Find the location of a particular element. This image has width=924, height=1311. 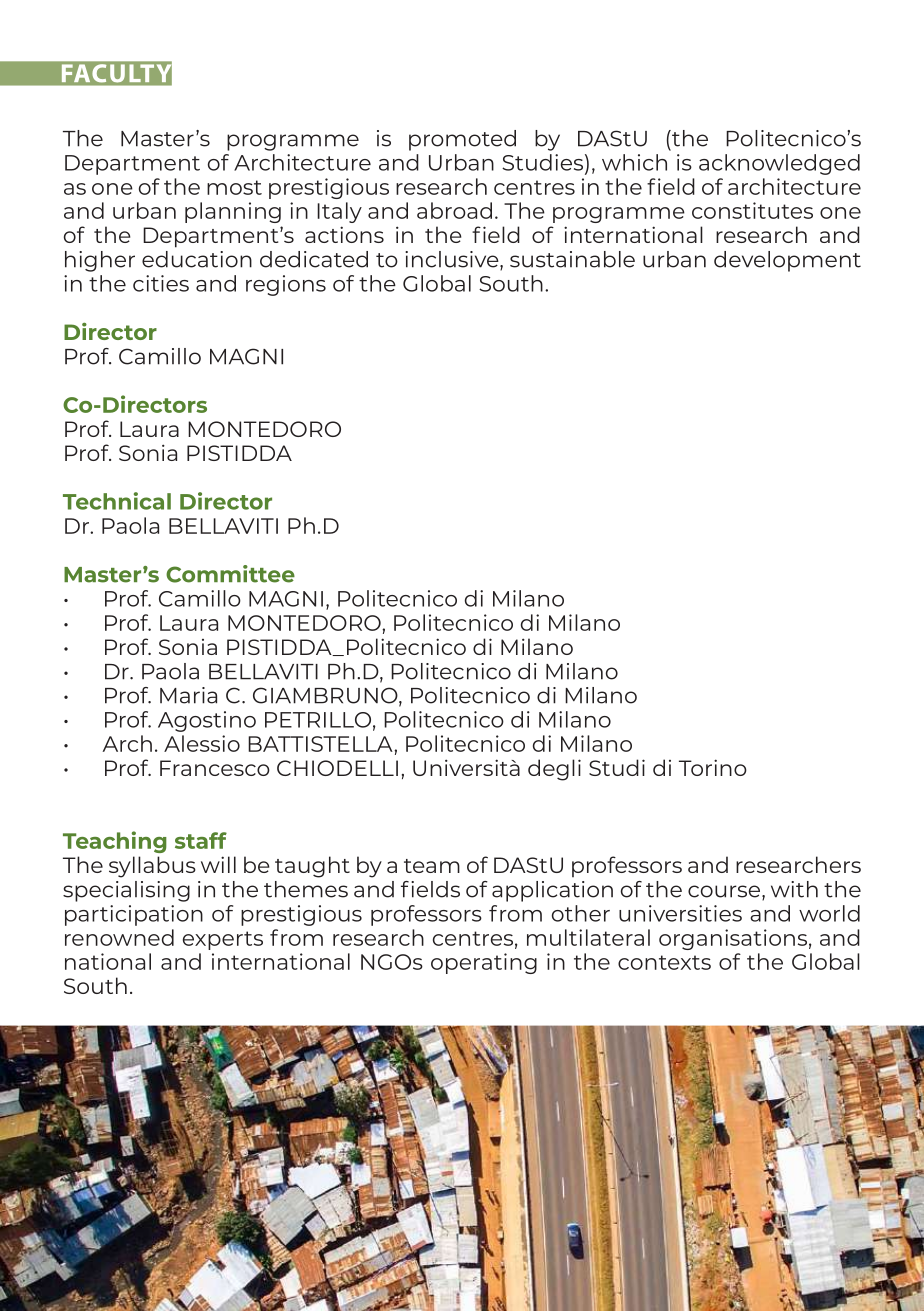

operating is located at coordinates (484, 963).
